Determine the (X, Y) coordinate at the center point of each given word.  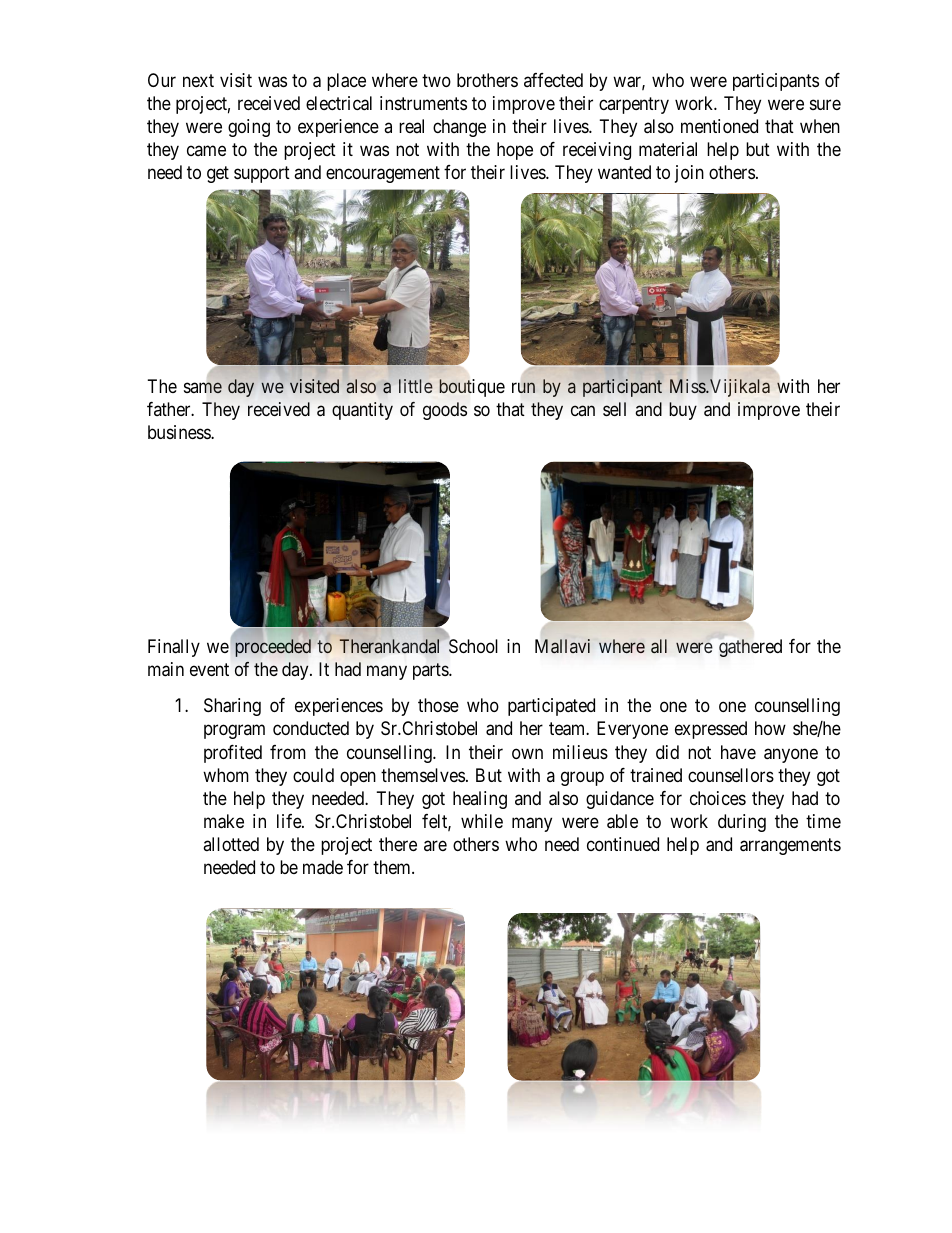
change (459, 128)
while (482, 821)
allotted (231, 844)
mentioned (719, 126)
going (249, 128)
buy (683, 411)
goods (445, 411)
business (180, 432)
